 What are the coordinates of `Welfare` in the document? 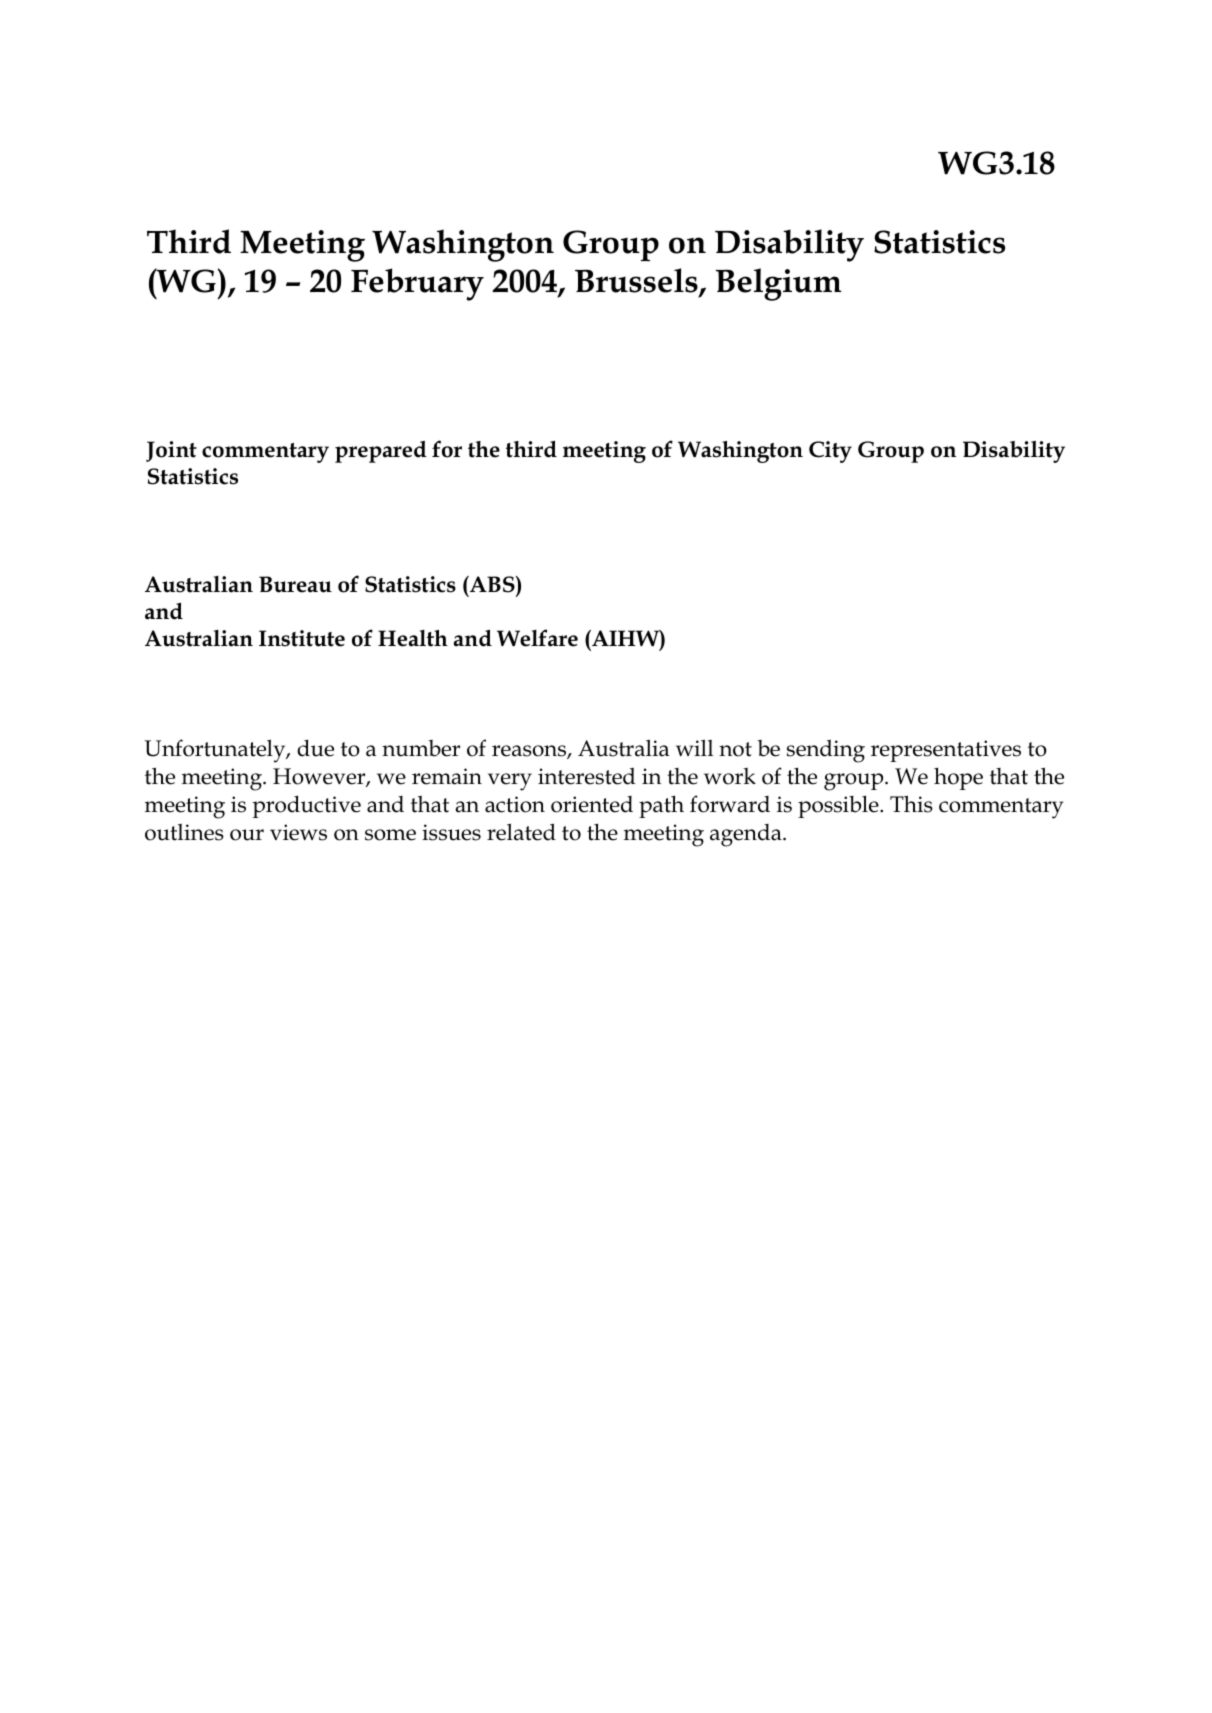 It's located at (537, 638).
